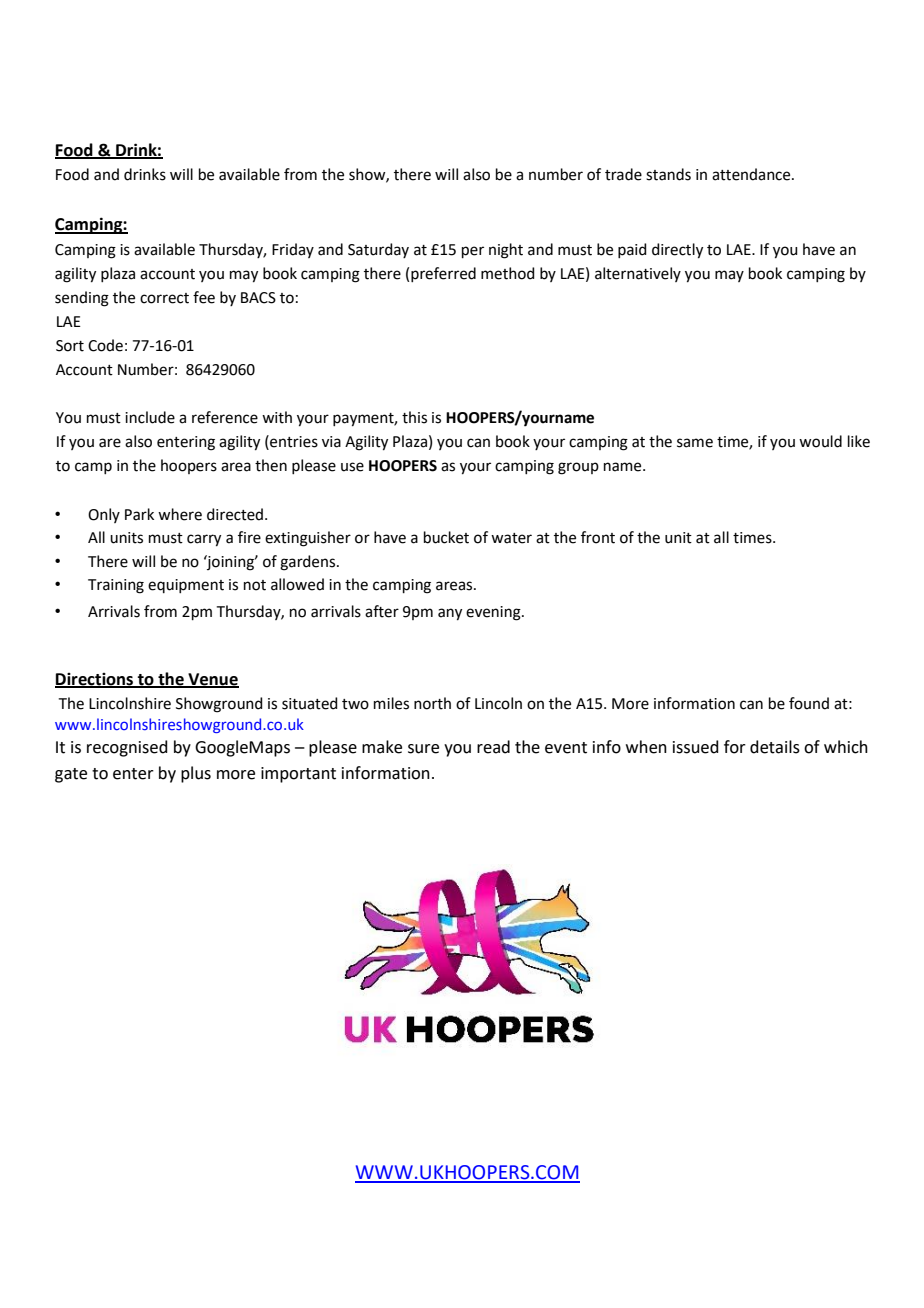  I want to click on night, so click(506, 251).
